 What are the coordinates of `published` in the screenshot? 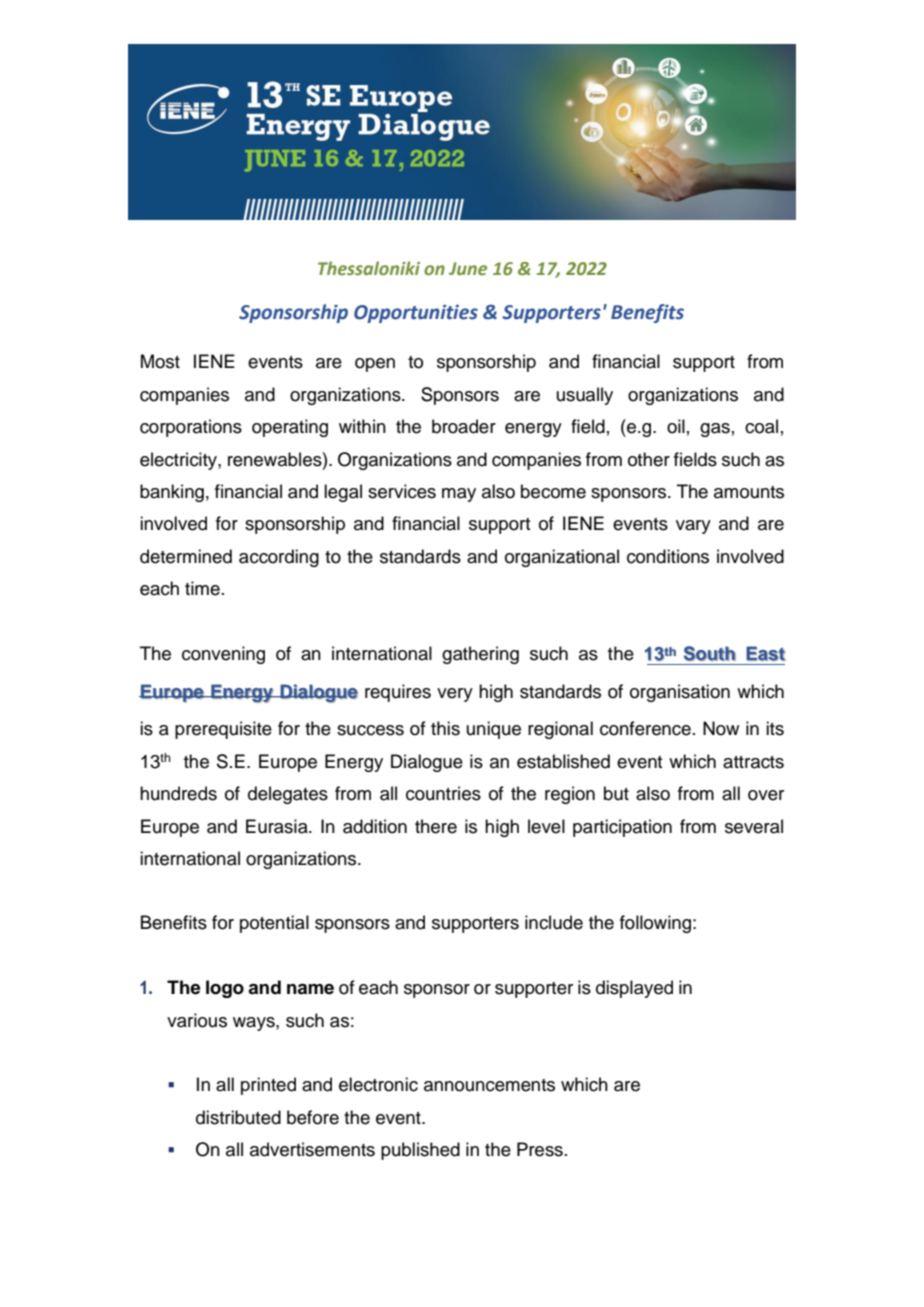 It's located at (420, 1151).
